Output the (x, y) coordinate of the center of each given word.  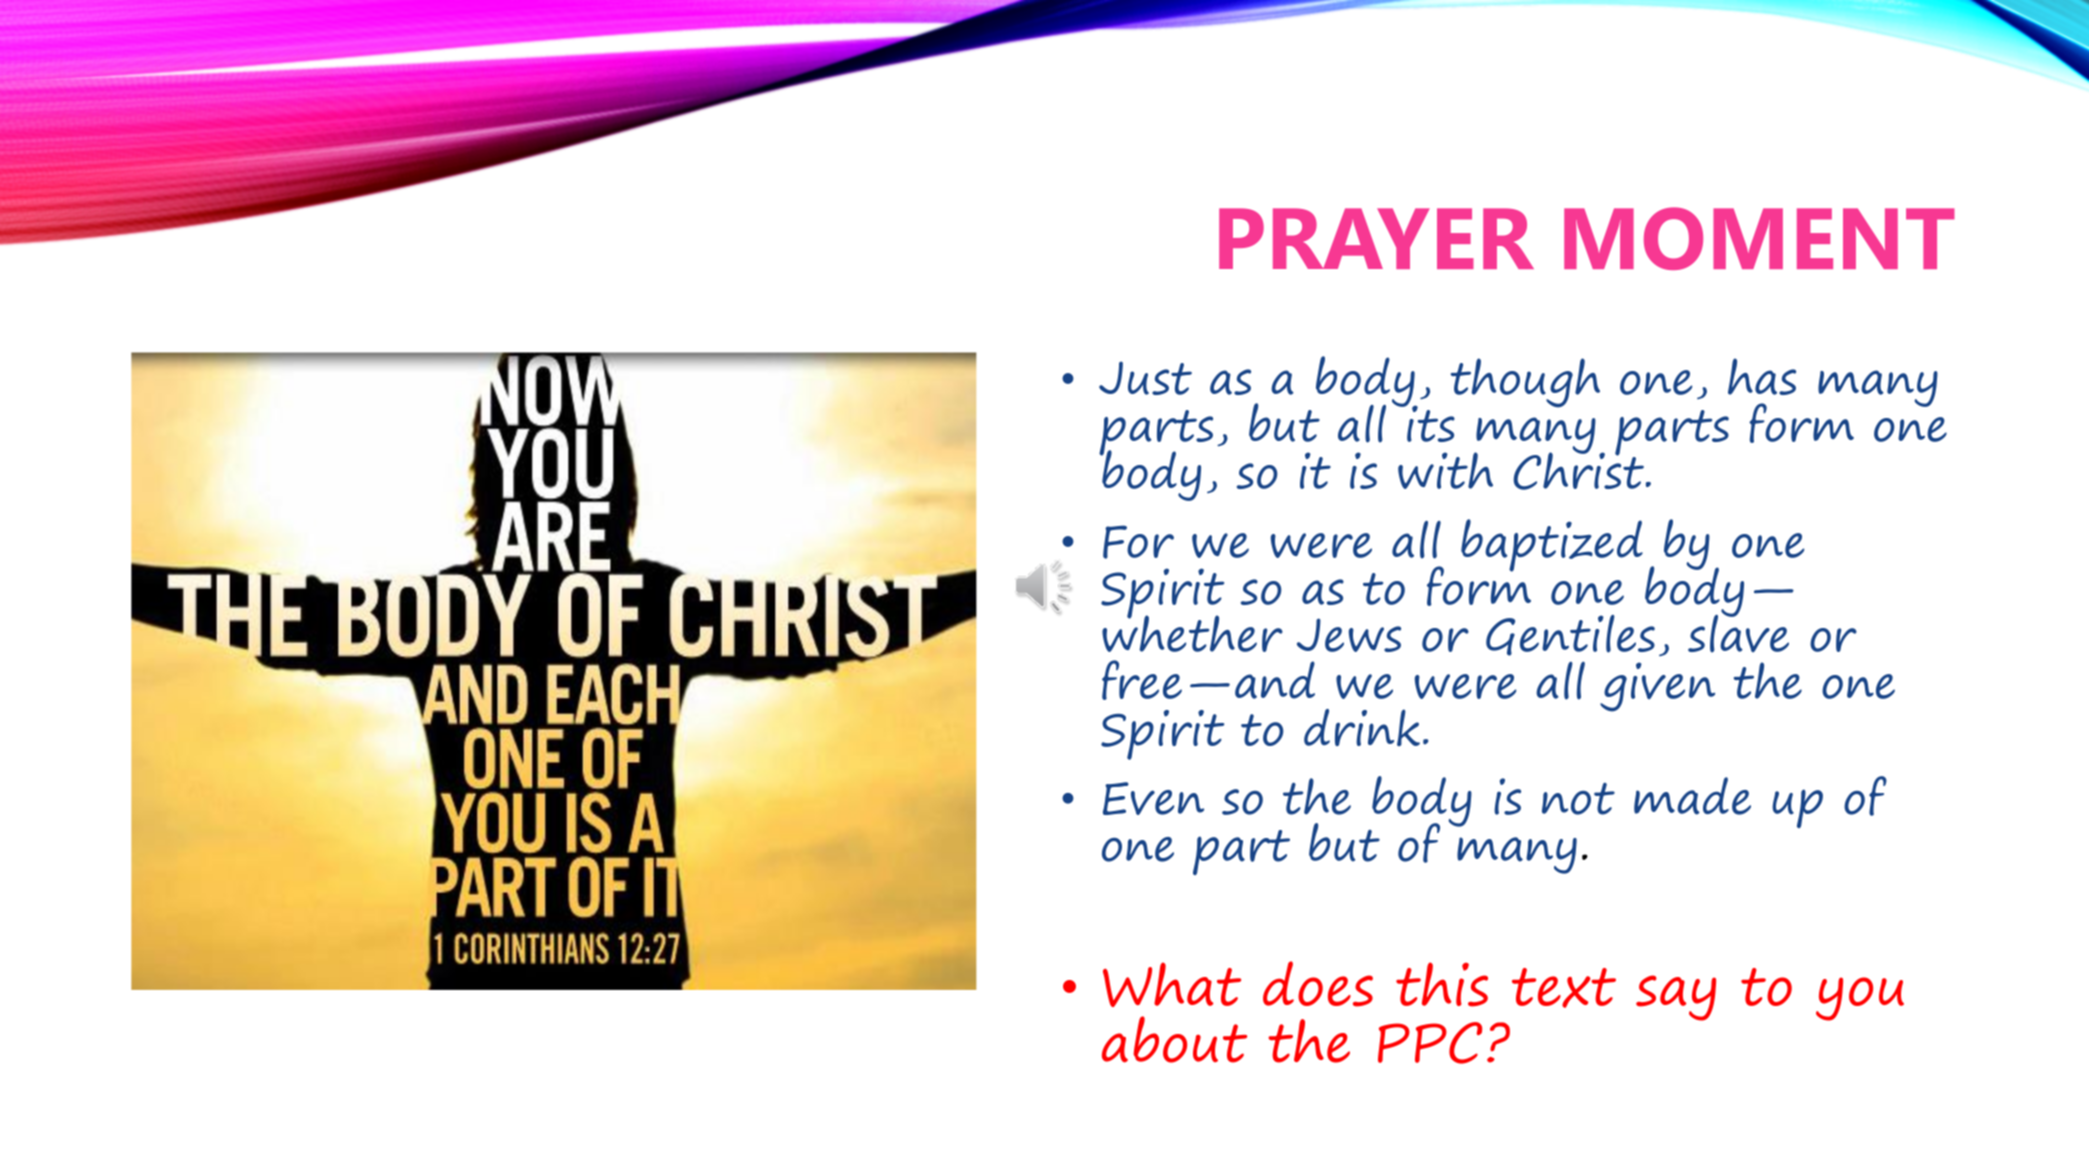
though (1525, 383)
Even (1153, 798)
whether (1192, 632)
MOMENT (1759, 238)
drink (1362, 727)
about (1174, 1039)
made (1692, 796)
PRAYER (1376, 238)
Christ (1578, 470)
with (1445, 470)
